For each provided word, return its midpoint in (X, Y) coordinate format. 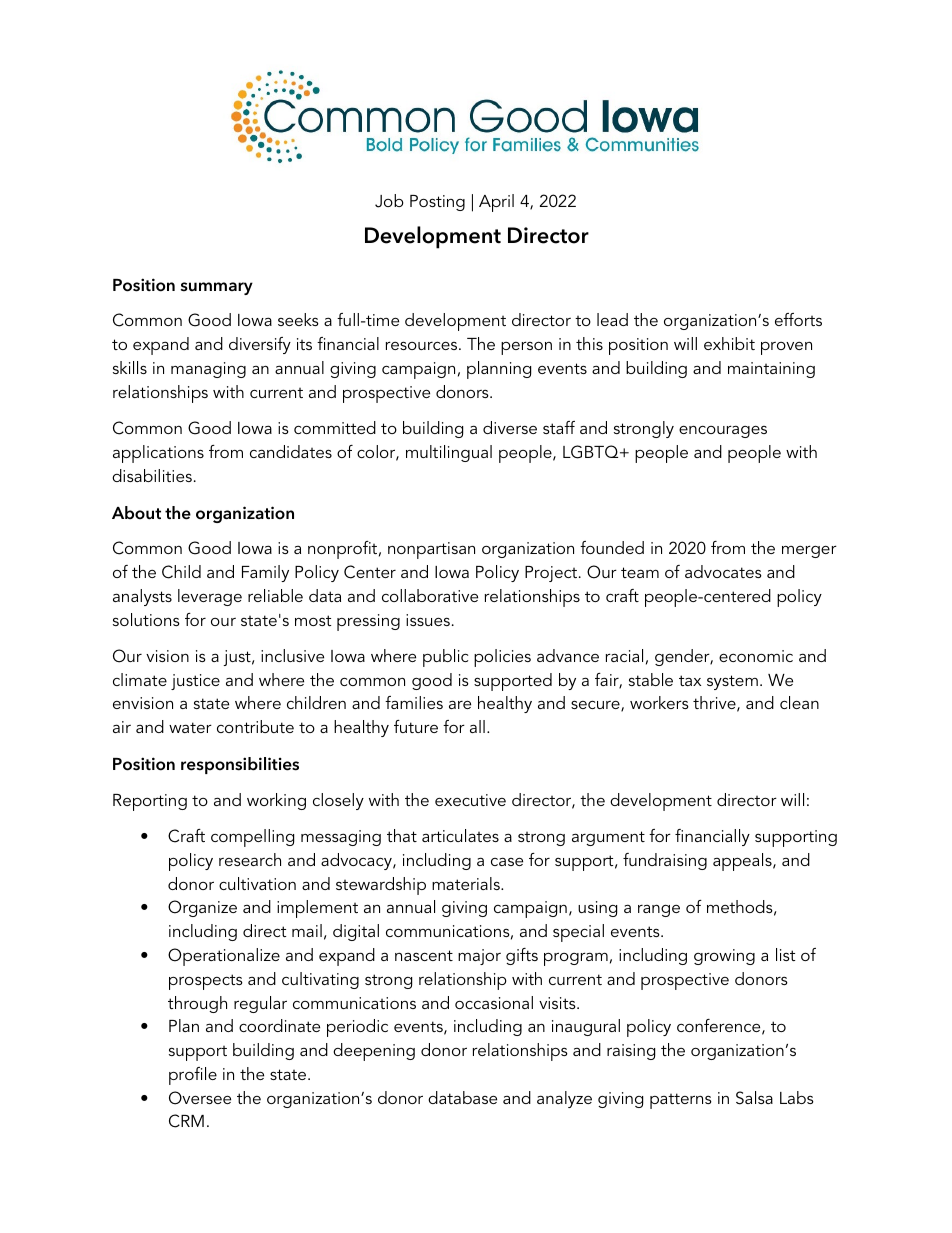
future (416, 726)
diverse (510, 427)
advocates (723, 571)
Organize (202, 908)
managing (208, 370)
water (190, 727)
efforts (798, 319)
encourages (723, 431)
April (496, 203)
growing (724, 957)
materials (467, 883)
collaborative (430, 595)
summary (217, 288)
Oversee (200, 1098)
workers (659, 702)
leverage (210, 597)
